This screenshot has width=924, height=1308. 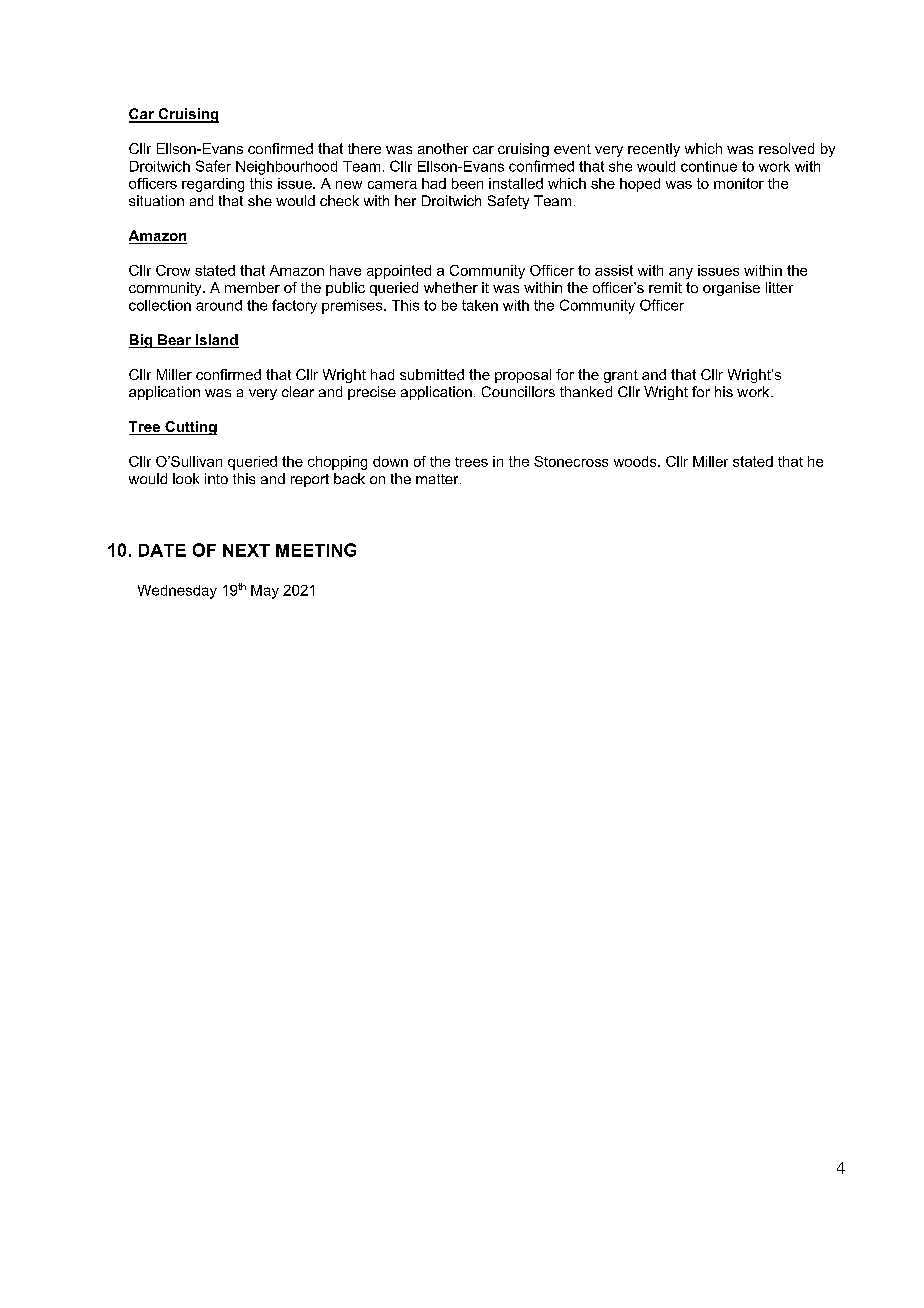 What do you see at coordinates (219, 305) in the screenshot?
I see `around` at bounding box center [219, 305].
